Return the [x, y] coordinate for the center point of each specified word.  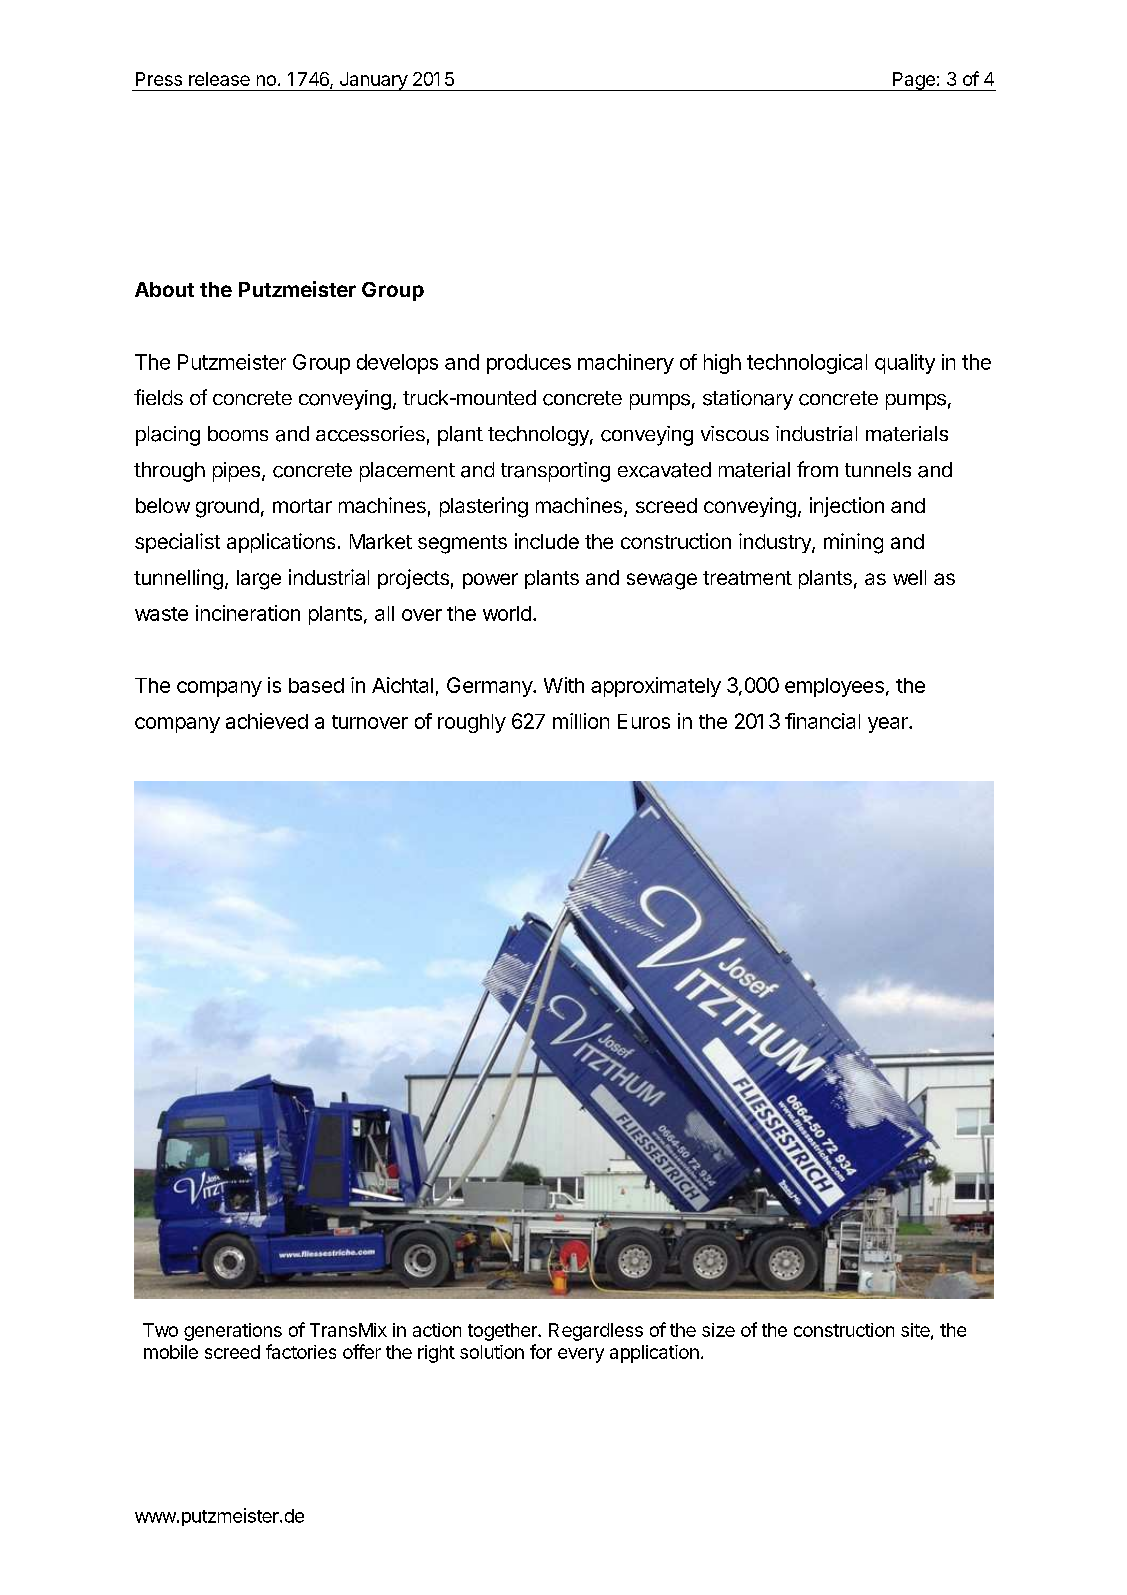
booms [238, 433]
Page [914, 81]
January [373, 81]
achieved [267, 721]
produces [529, 364]
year [889, 725]
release [219, 79]
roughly [472, 723]
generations [233, 1332]
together [503, 1332]
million [581, 721]
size [718, 1330]
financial [822, 721]
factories [301, 1351]
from [817, 469]
